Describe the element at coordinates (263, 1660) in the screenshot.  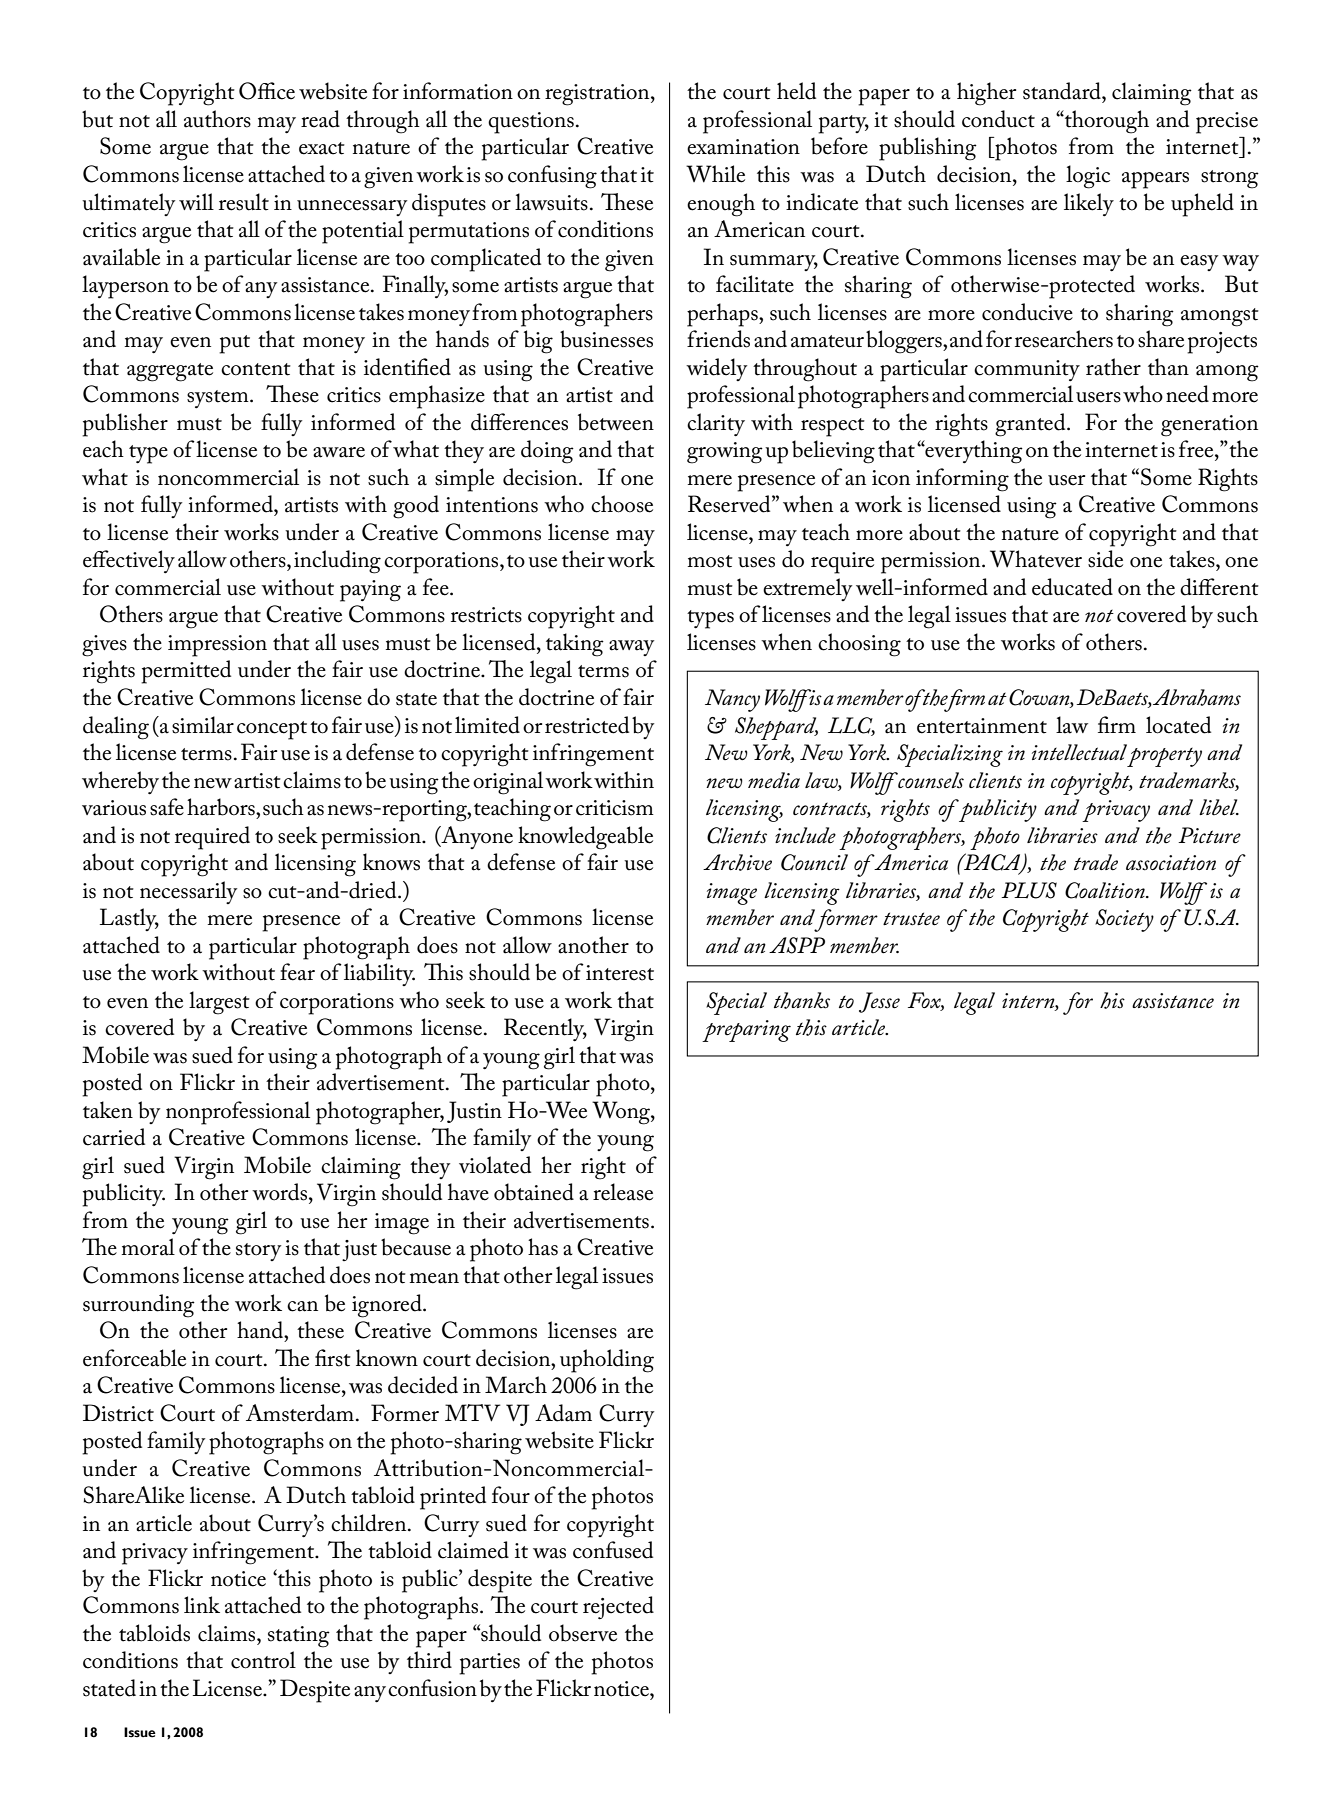
I see `control` at that location.
